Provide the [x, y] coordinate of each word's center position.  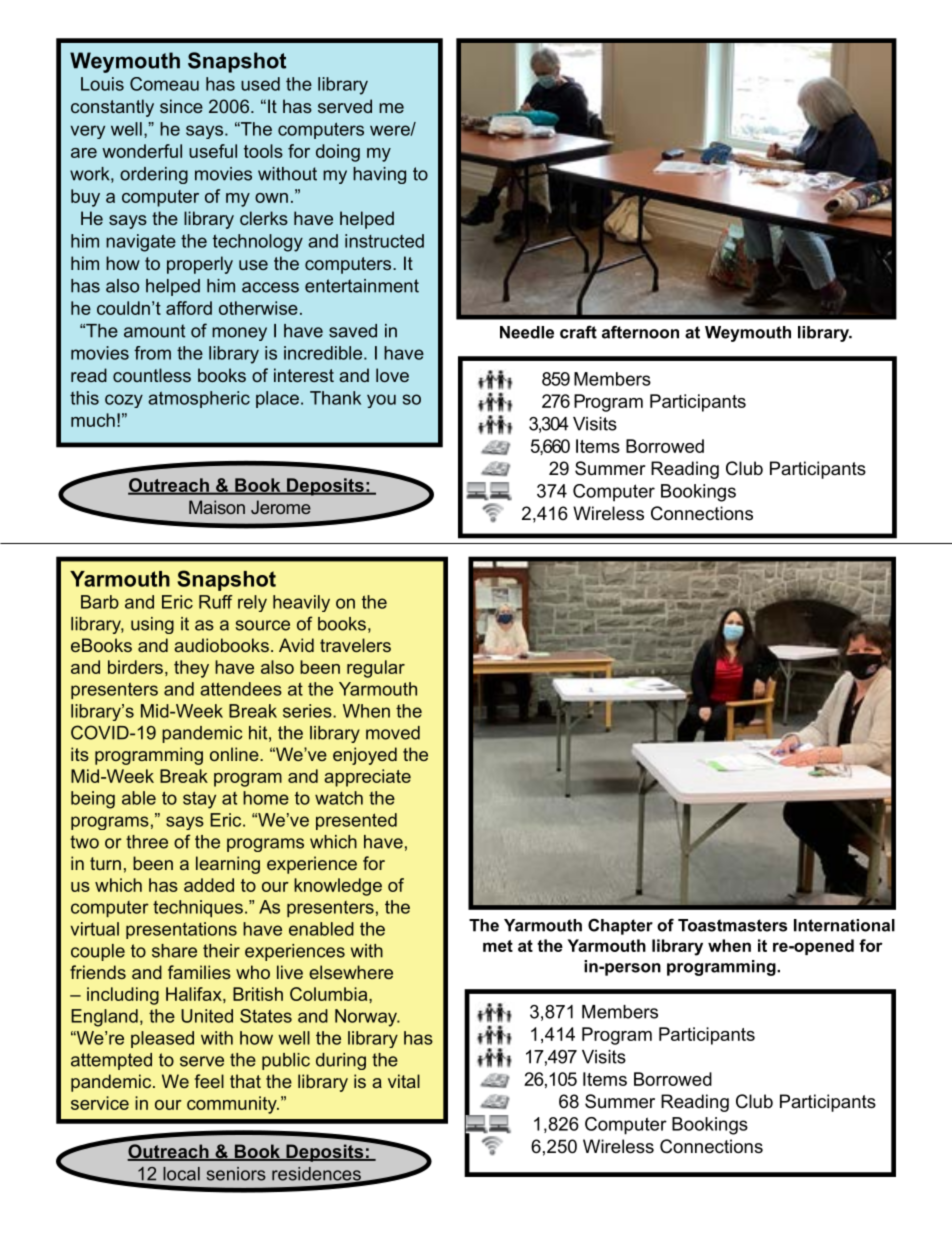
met [498, 946]
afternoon [640, 332]
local [181, 1174]
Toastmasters [732, 925]
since [181, 106]
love [392, 375]
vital [404, 1081]
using [152, 625]
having [379, 175]
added [209, 885]
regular [376, 669]
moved [393, 733]
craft [578, 332]
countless [152, 375]
